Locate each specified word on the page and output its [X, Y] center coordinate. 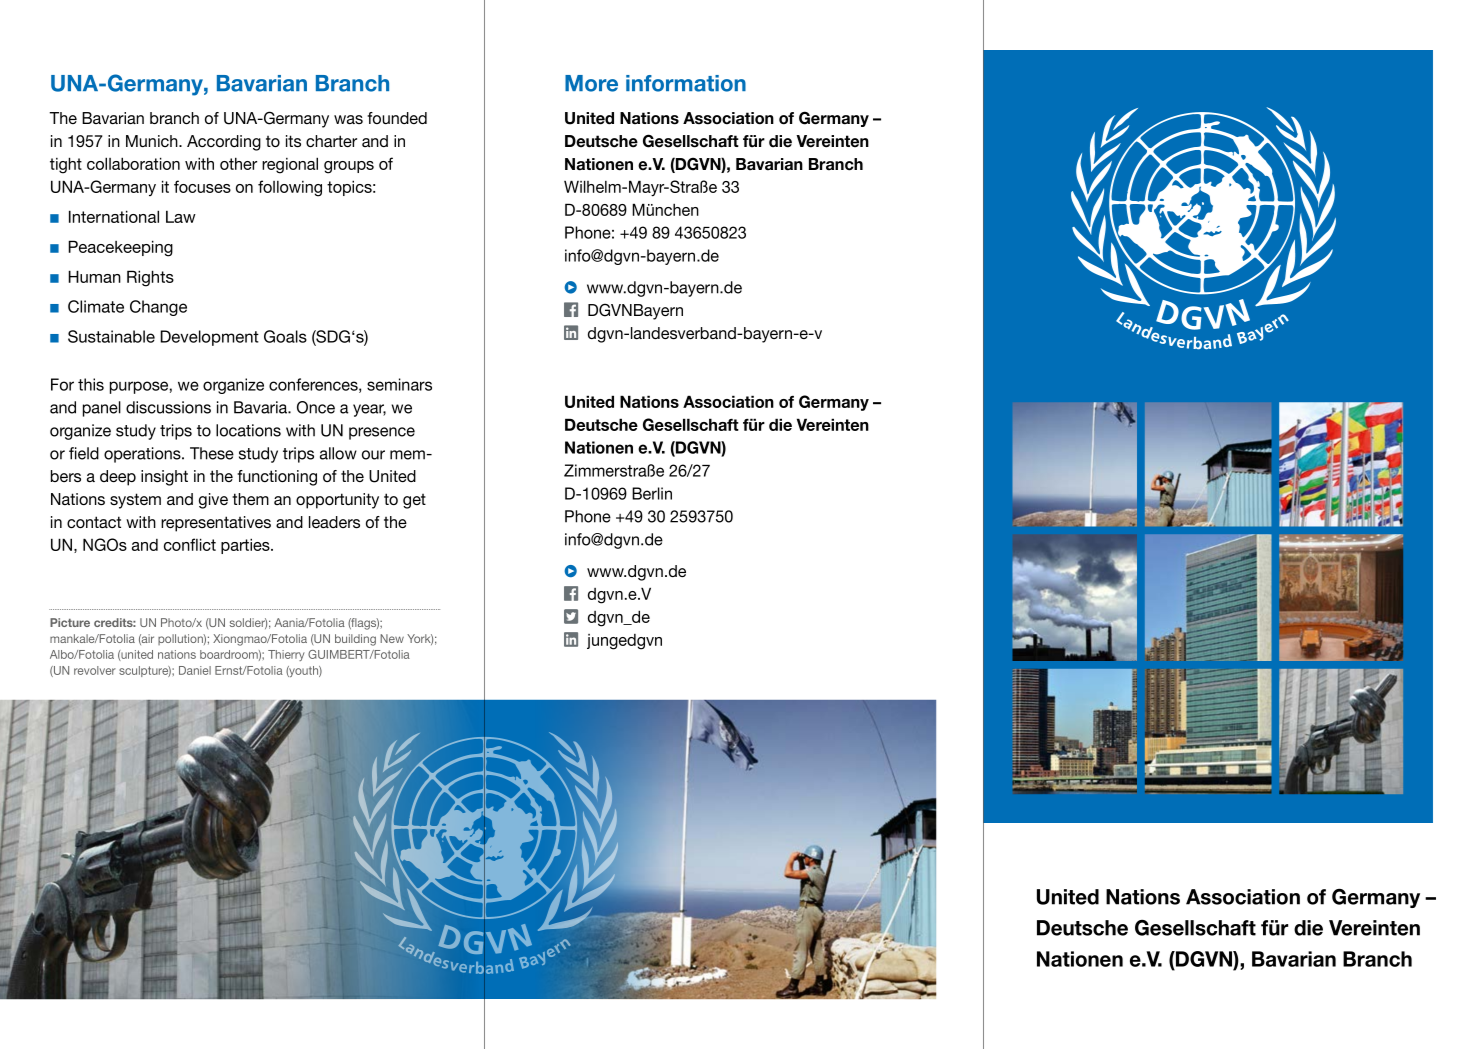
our [373, 455]
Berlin [652, 493]
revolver [95, 670]
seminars [399, 384]
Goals [285, 336]
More [591, 83]
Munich [153, 141]
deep [118, 478]
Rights [150, 278]
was [348, 119]
